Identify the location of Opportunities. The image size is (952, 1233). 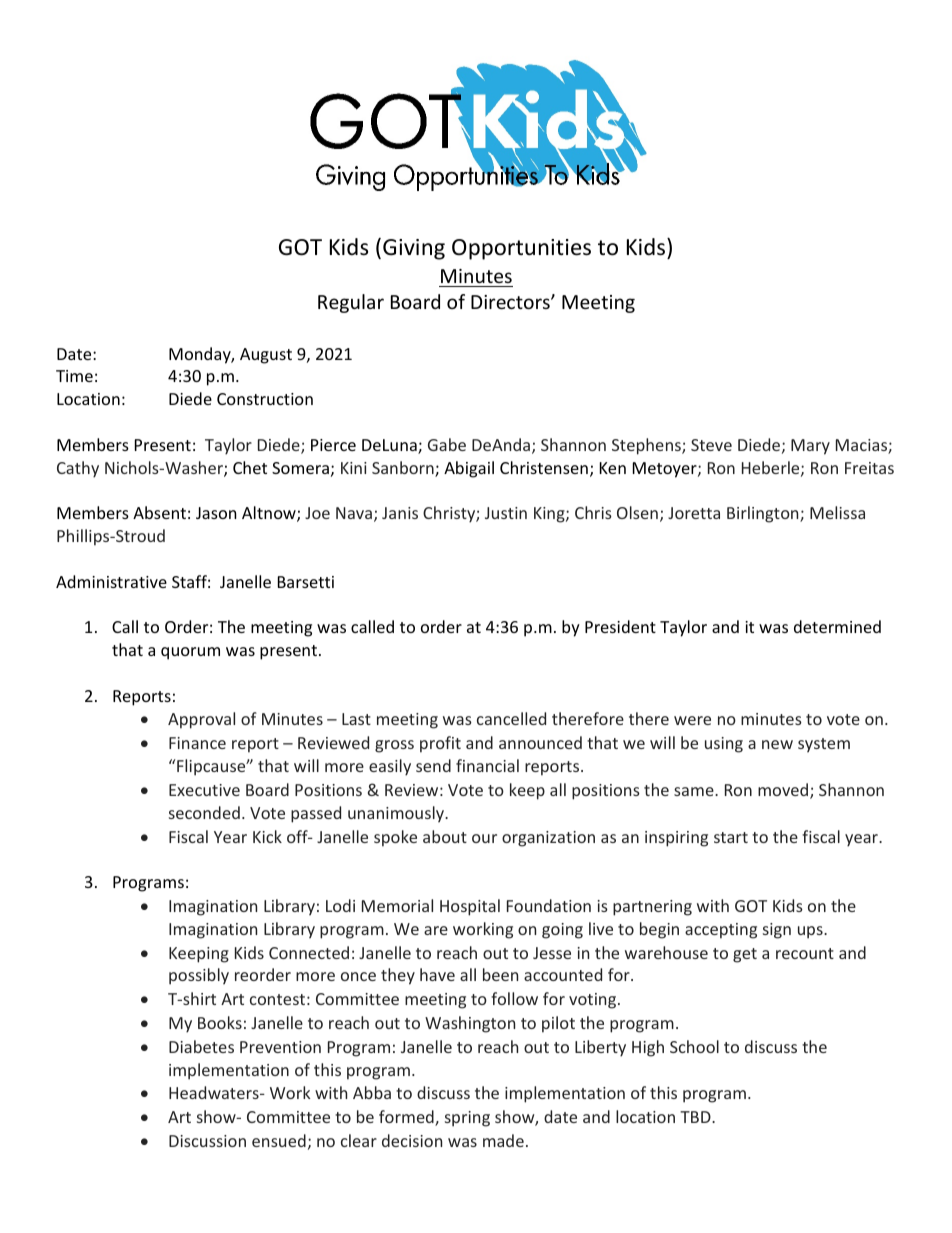
(521, 249).
